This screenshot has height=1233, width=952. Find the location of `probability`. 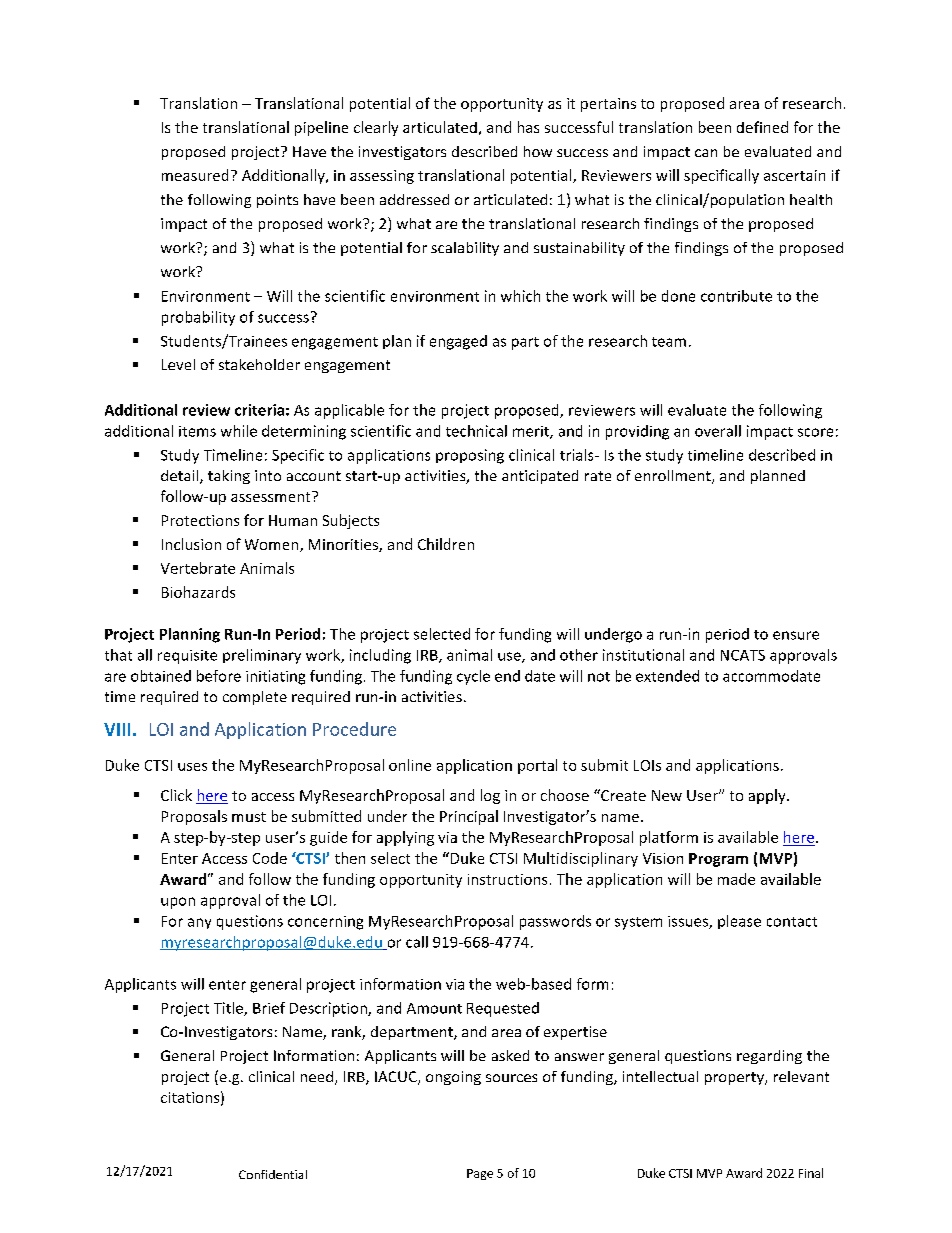

probability is located at coordinates (198, 318).
